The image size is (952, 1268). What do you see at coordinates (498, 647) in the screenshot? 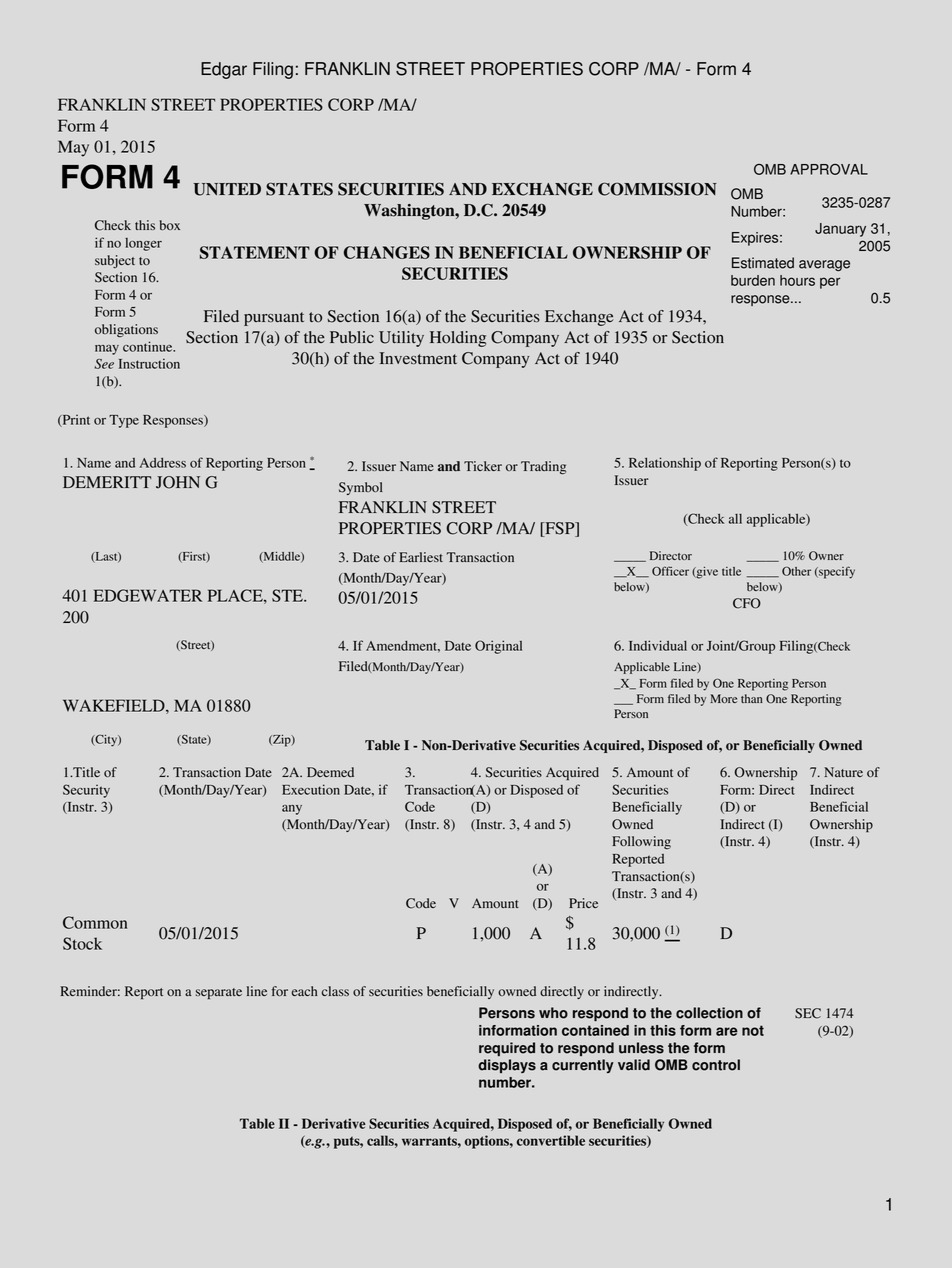
I see `Original` at bounding box center [498, 647].
